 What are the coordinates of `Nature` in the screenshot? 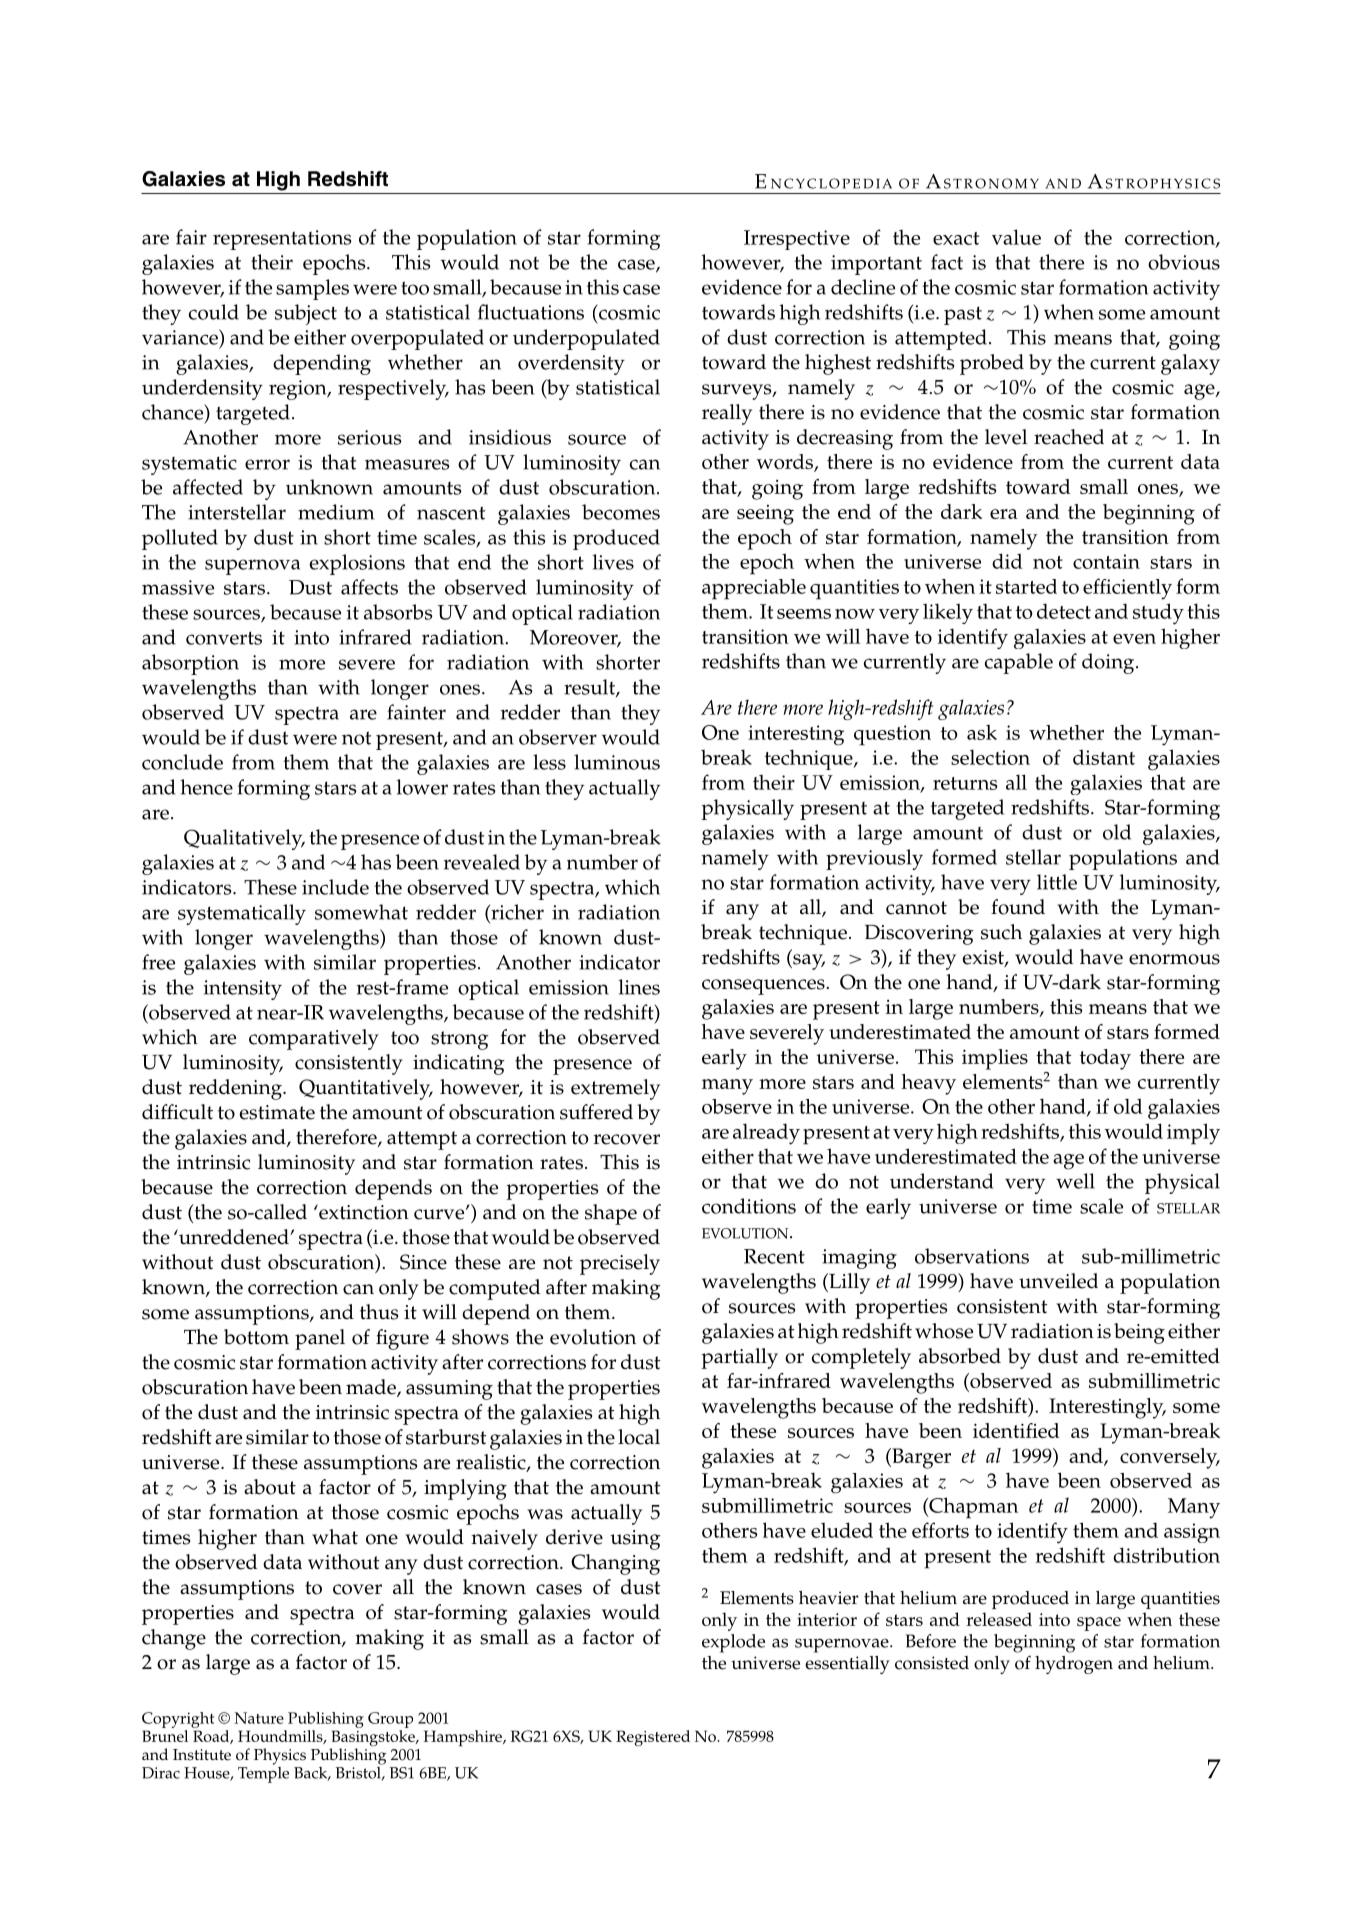 It's located at (259, 1718).
